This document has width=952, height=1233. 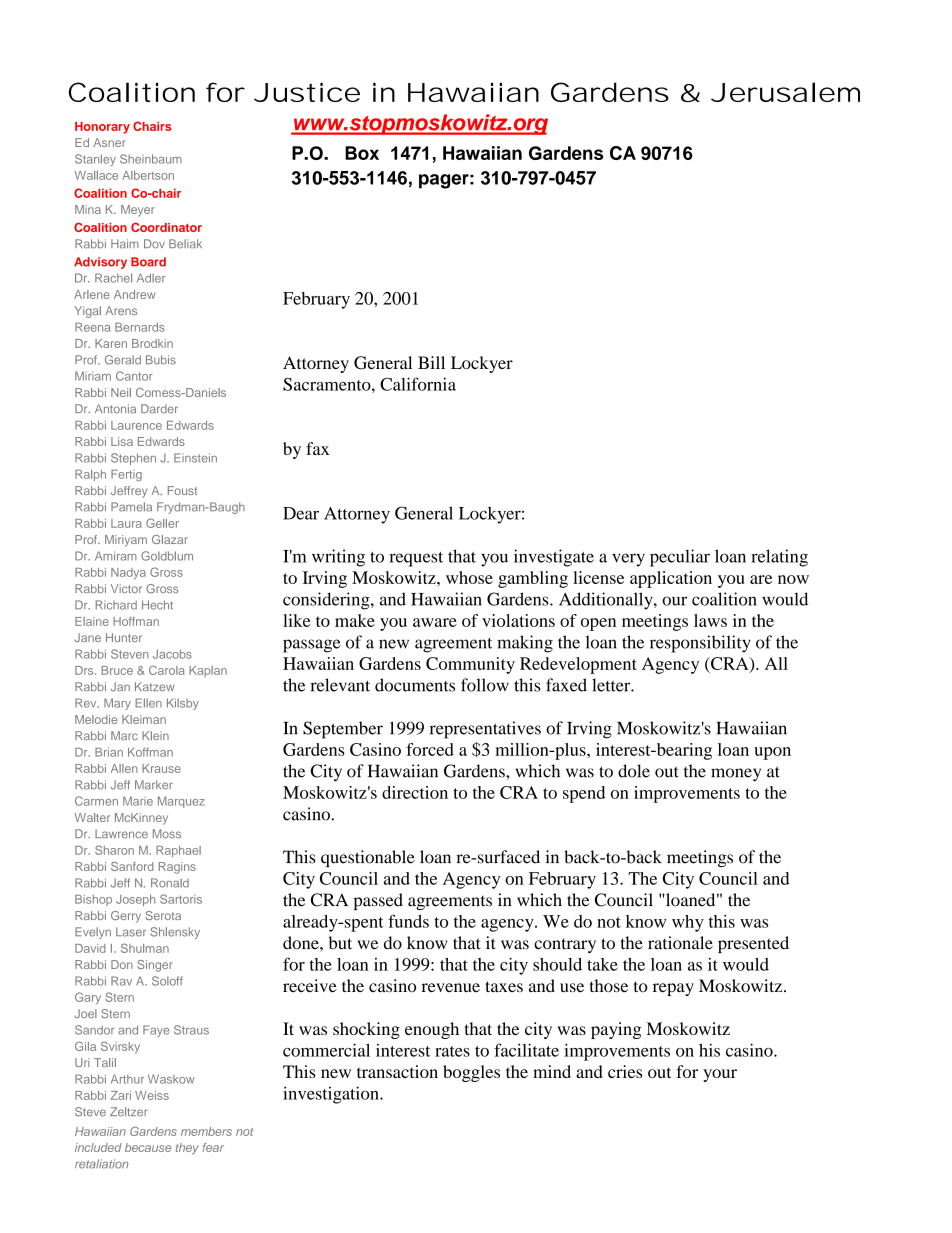 What do you see at coordinates (418, 384) in the document?
I see `California` at bounding box center [418, 384].
